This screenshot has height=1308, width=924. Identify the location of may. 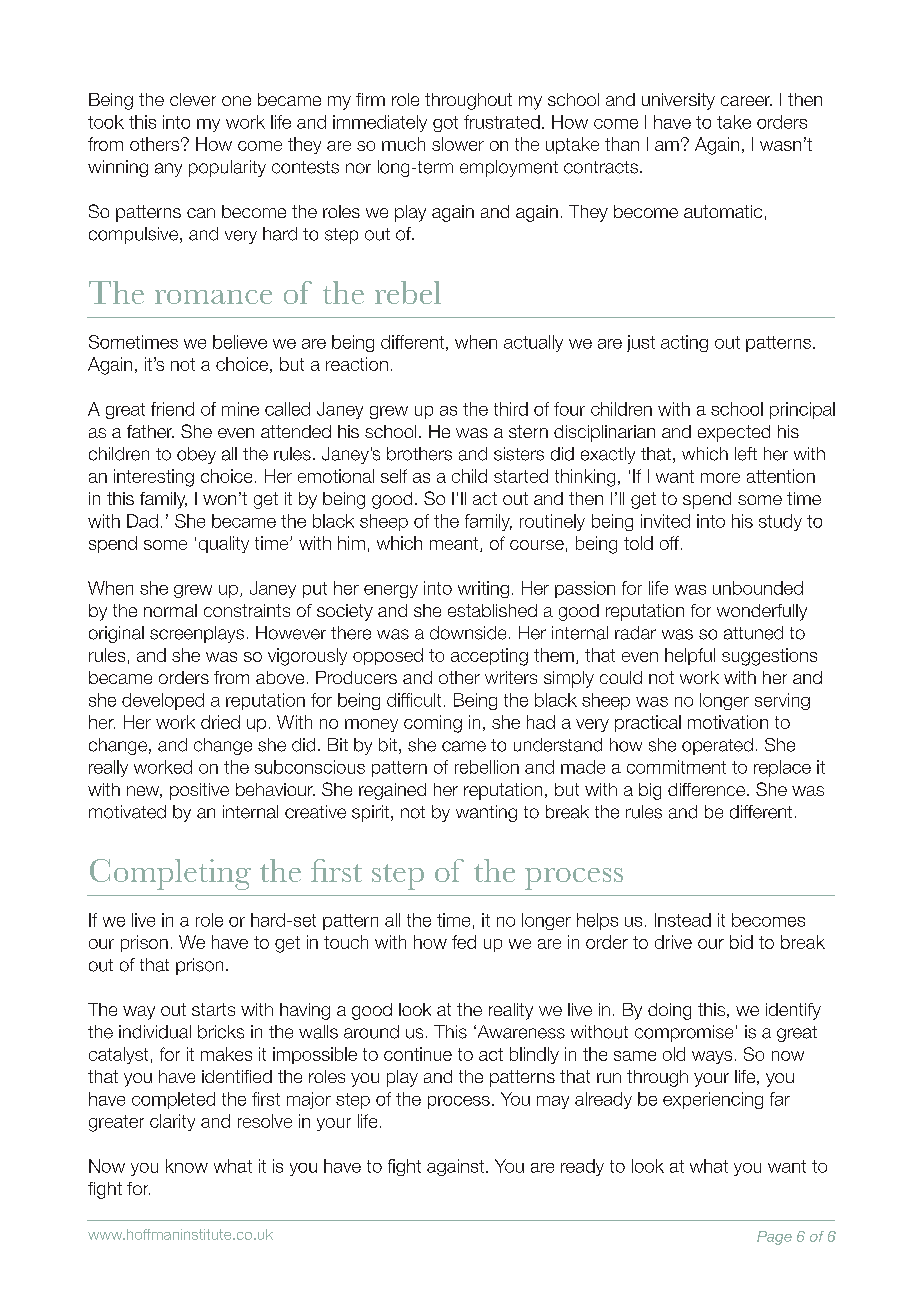
(553, 1102).
